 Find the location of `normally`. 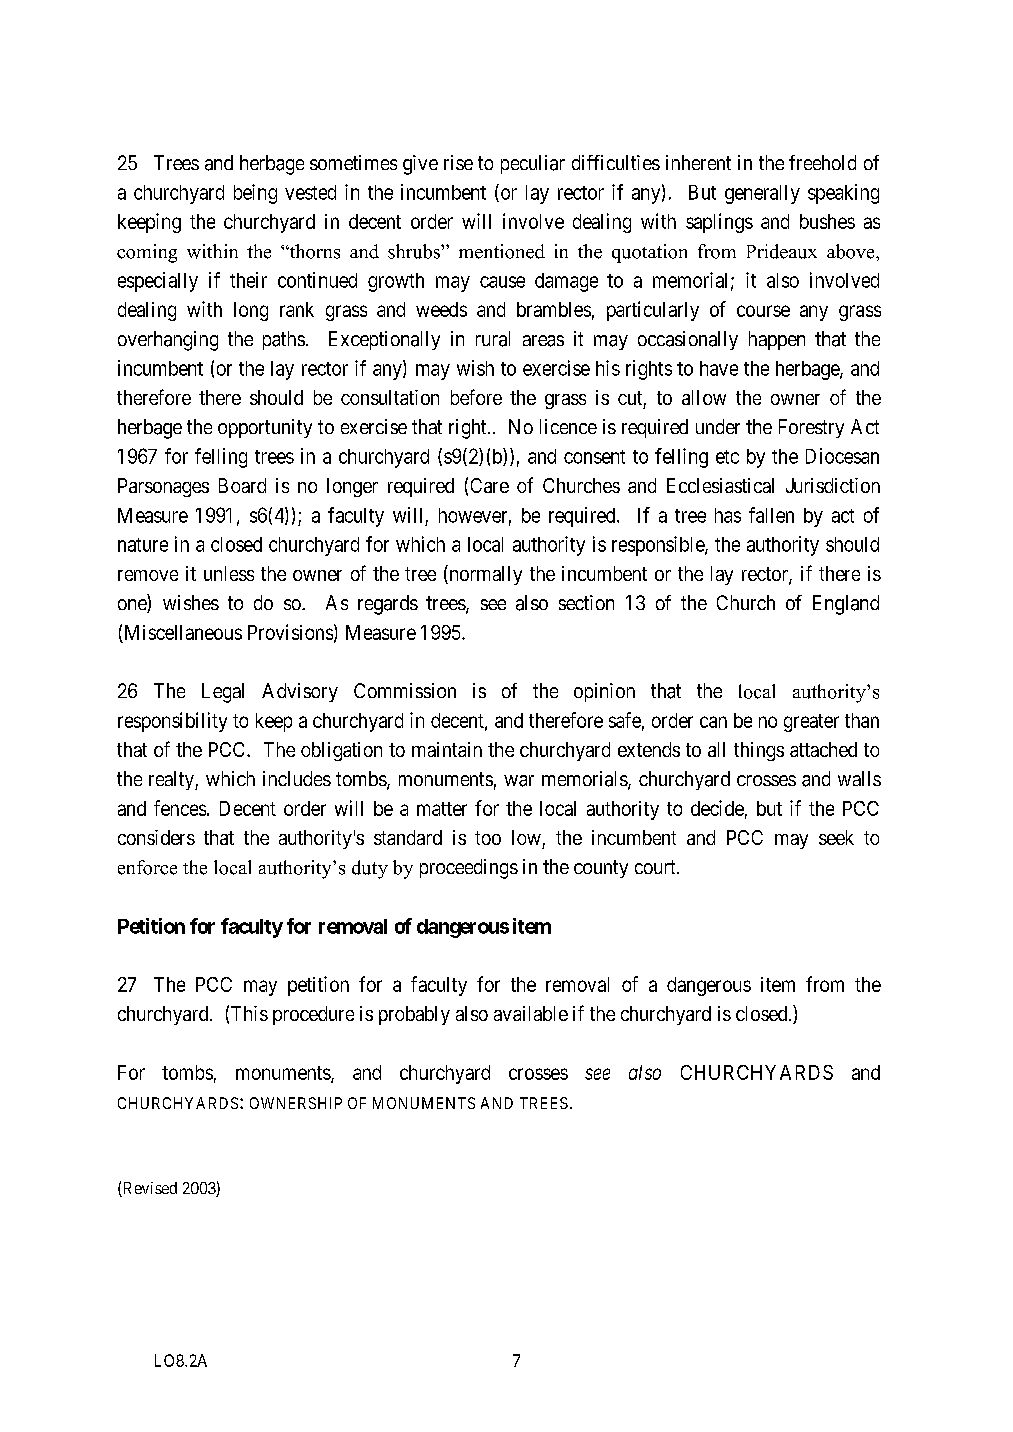

normally is located at coordinates (484, 575).
